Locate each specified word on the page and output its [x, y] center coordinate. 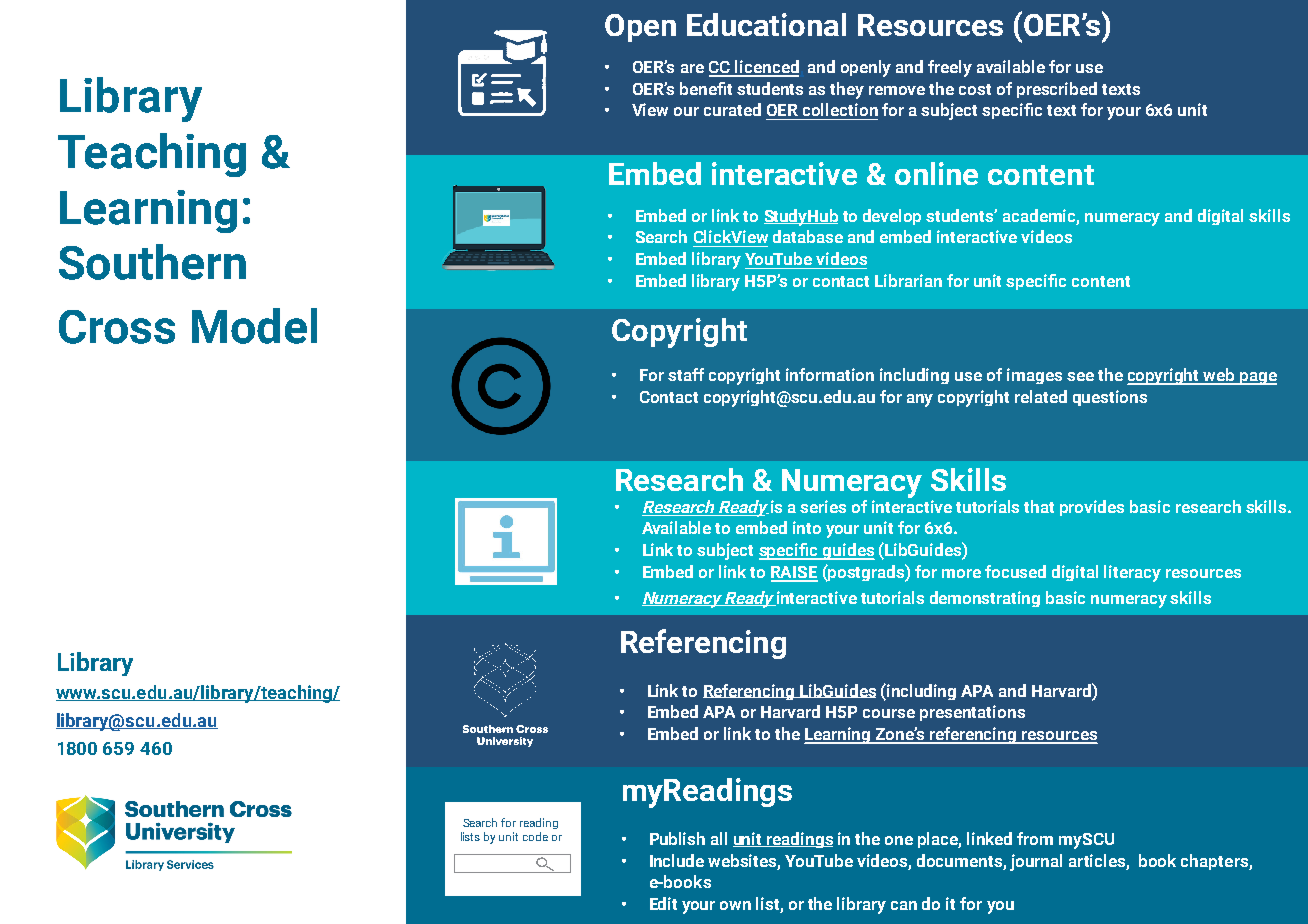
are [692, 68]
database [808, 236]
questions [1110, 398]
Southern [152, 262]
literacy [1132, 573]
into [807, 527]
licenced [766, 68]
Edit [663, 903]
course [889, 713]
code [535, 836]
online [936, 173]
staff [686, 374]
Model [254, 326]
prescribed [1057, 90]
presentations [972, 713]
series [823, 506]
